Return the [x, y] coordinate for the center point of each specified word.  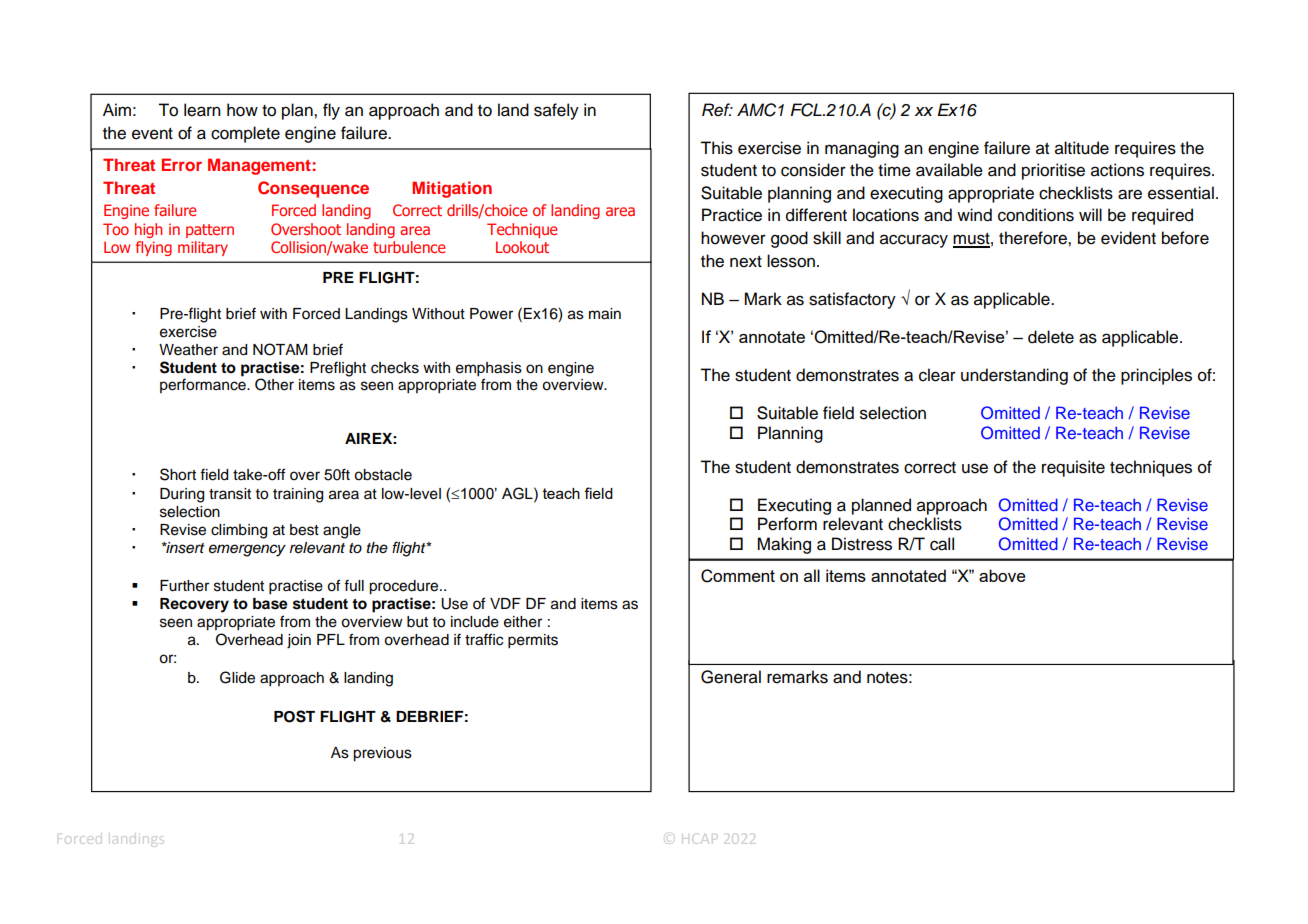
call [942, 544]
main [605, 314]
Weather [188, 350]
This [716, 148]
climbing [239, 531]
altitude [1082, 148]
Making [784, 545]
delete [1051, 337]
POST [294, 716]
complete [245, 134]
